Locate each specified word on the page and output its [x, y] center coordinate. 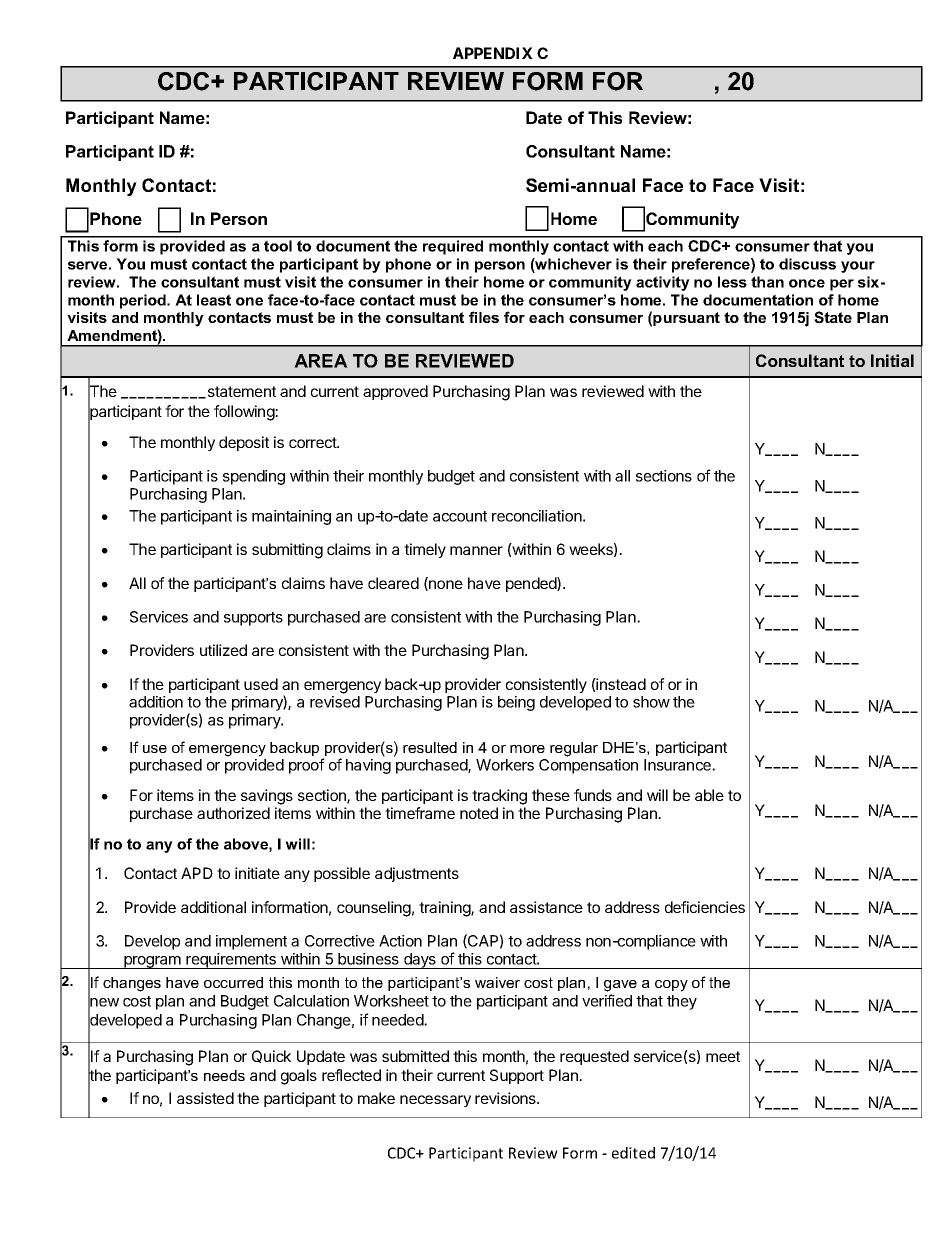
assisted [205, 1098]
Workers [505, 765]
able [709, 795]
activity [663, 283]
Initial [892, 360]
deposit [244, 443]
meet [723, 1056]
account [460, 516]
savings [267, 797]
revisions [506, 1098]
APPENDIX [493, 53]
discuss [807, 264]
